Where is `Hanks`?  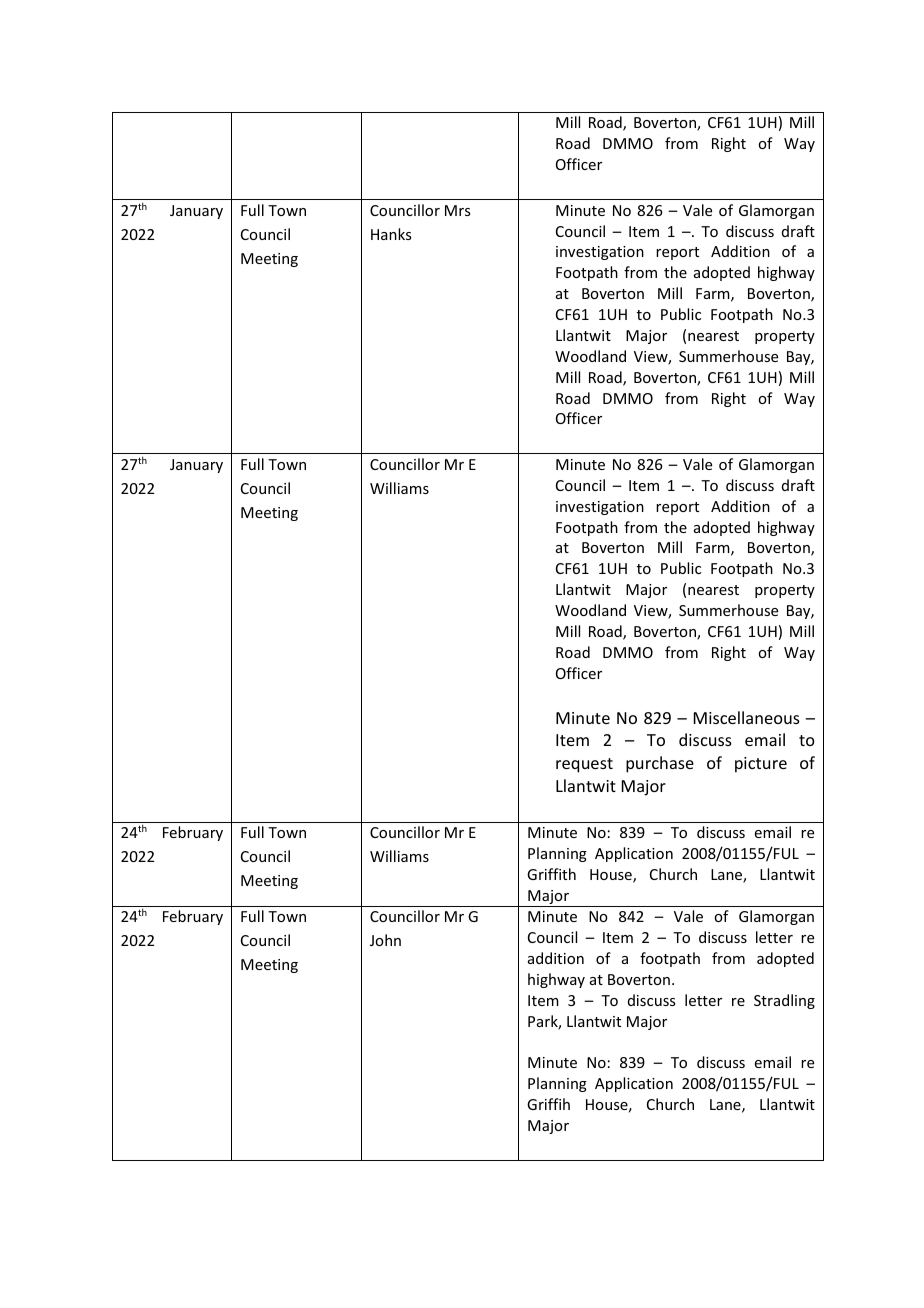
Hanks is located at coordinates (391, 234).
